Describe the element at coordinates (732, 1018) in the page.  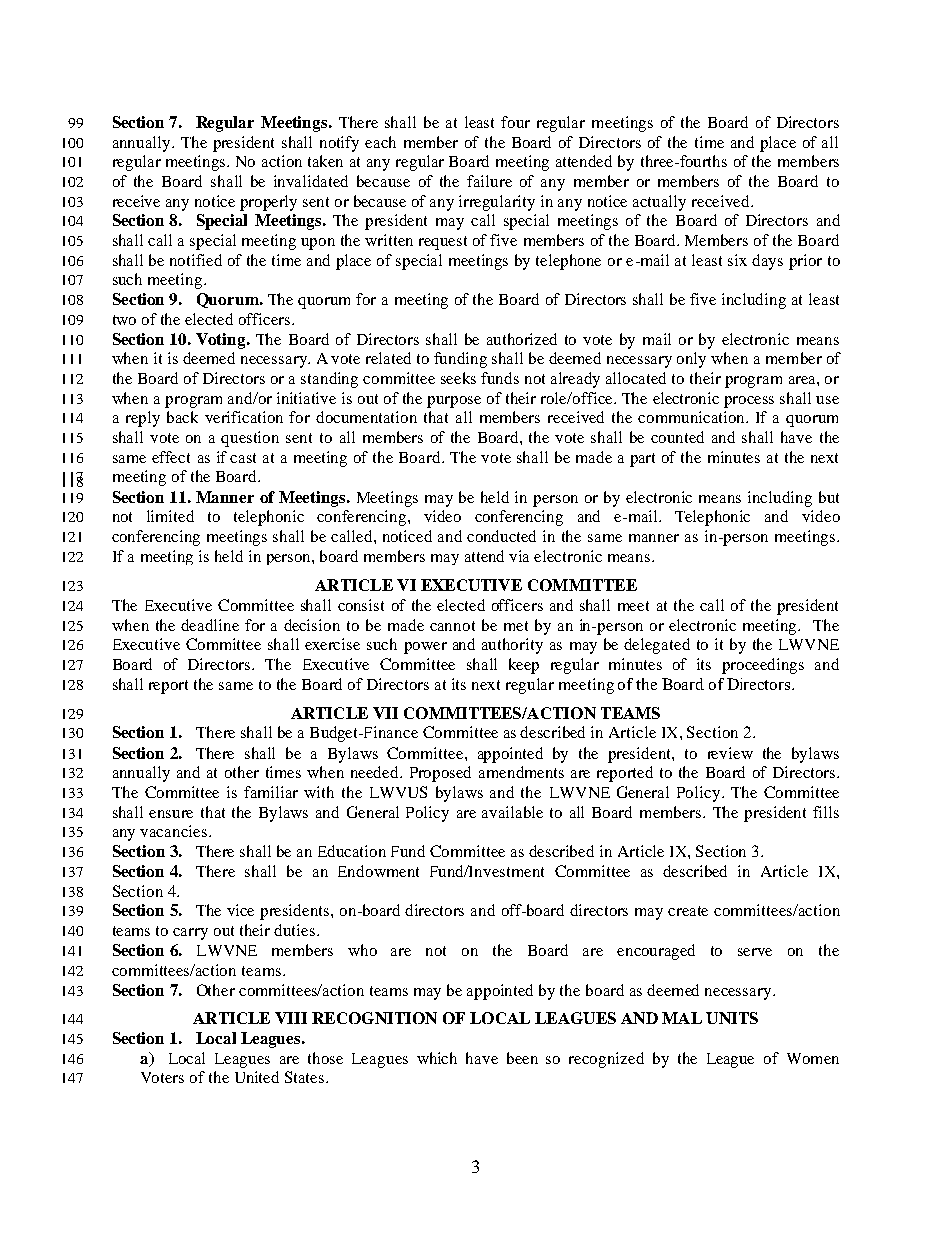
I see `UNITS` at that location.
